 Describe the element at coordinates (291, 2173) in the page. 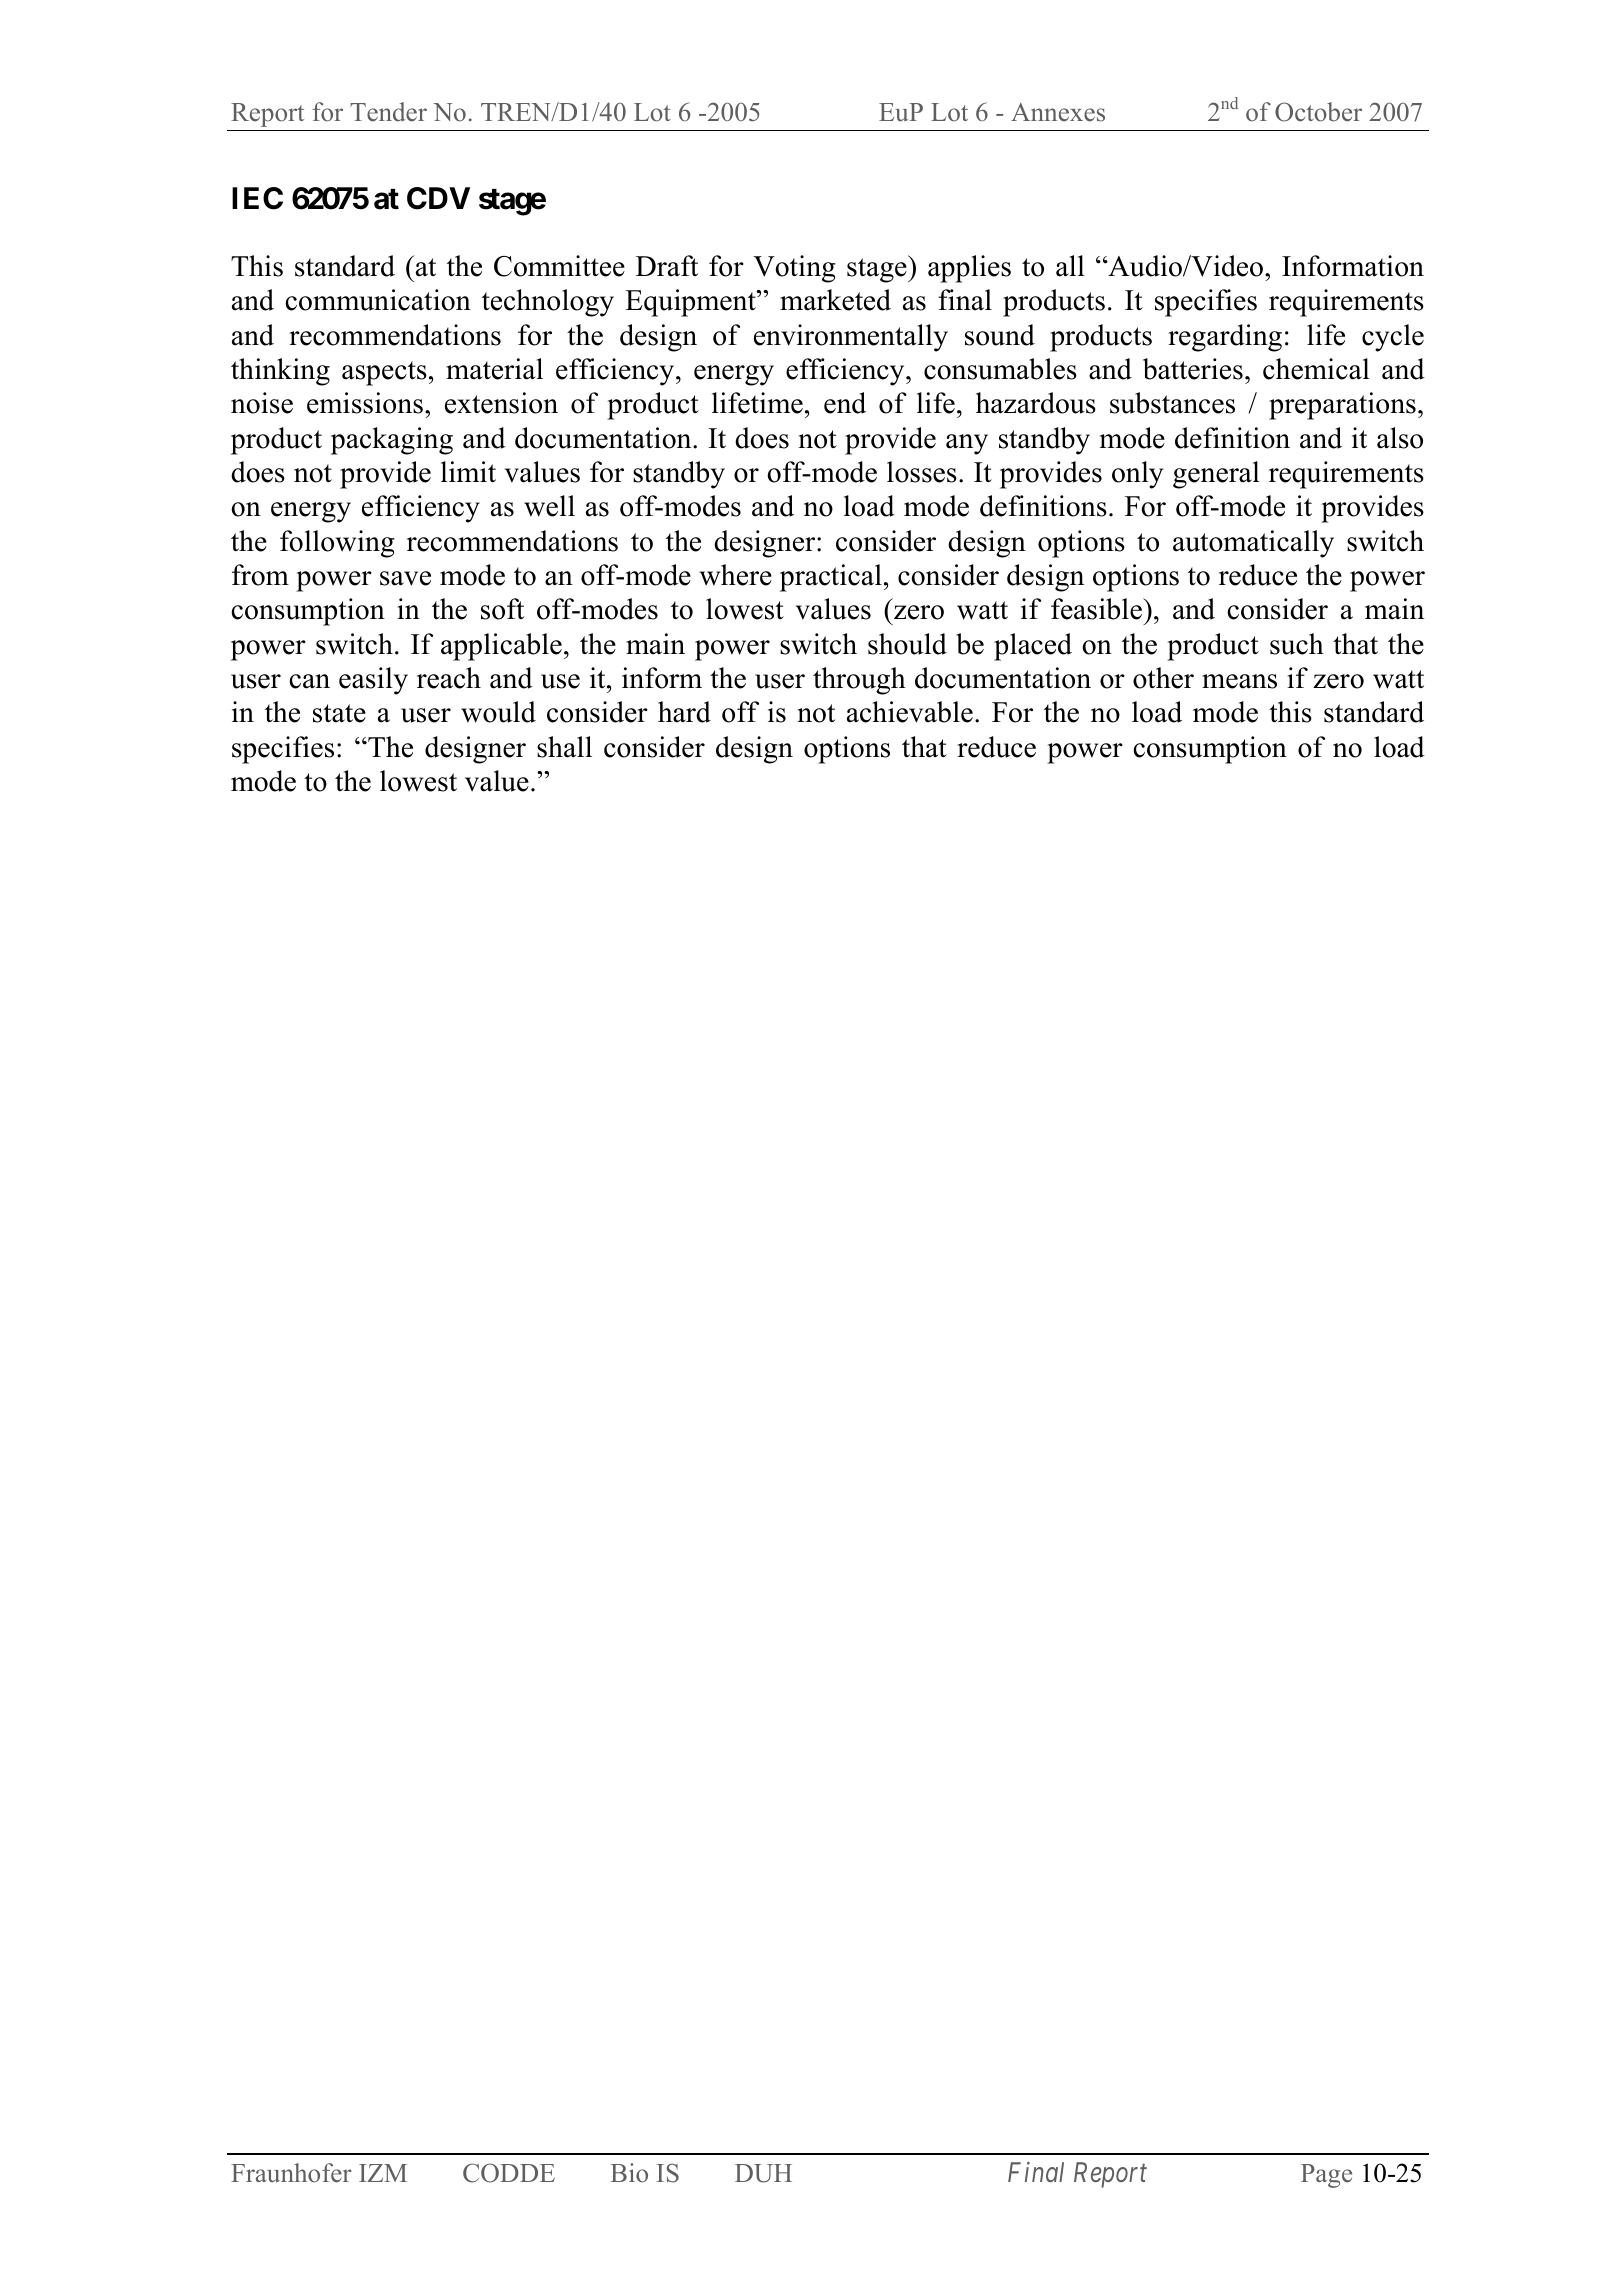

I see `Fraunhofer` at that location.
